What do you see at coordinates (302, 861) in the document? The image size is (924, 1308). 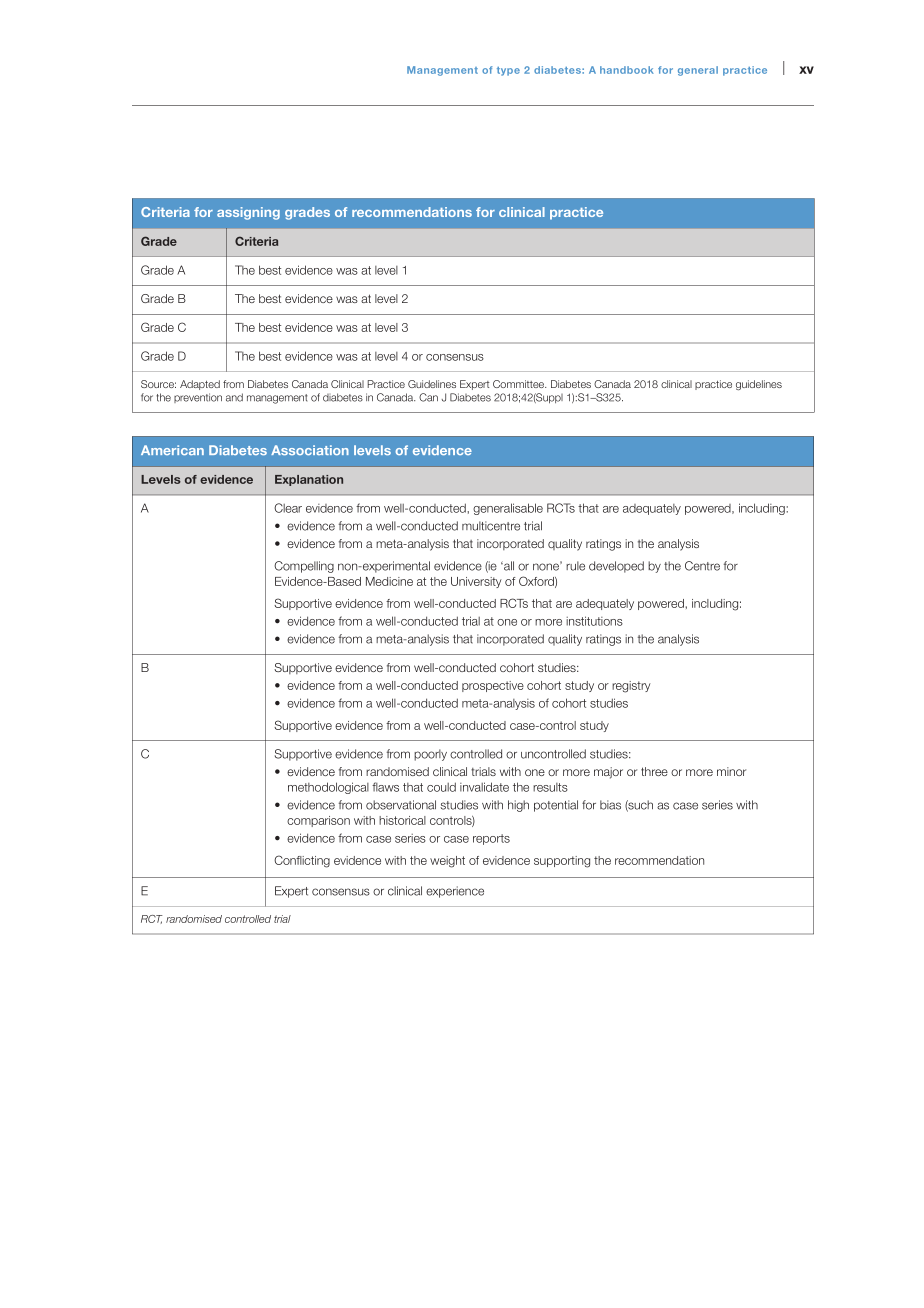 I see `Conflicting` at bounding box center [302, 861].
